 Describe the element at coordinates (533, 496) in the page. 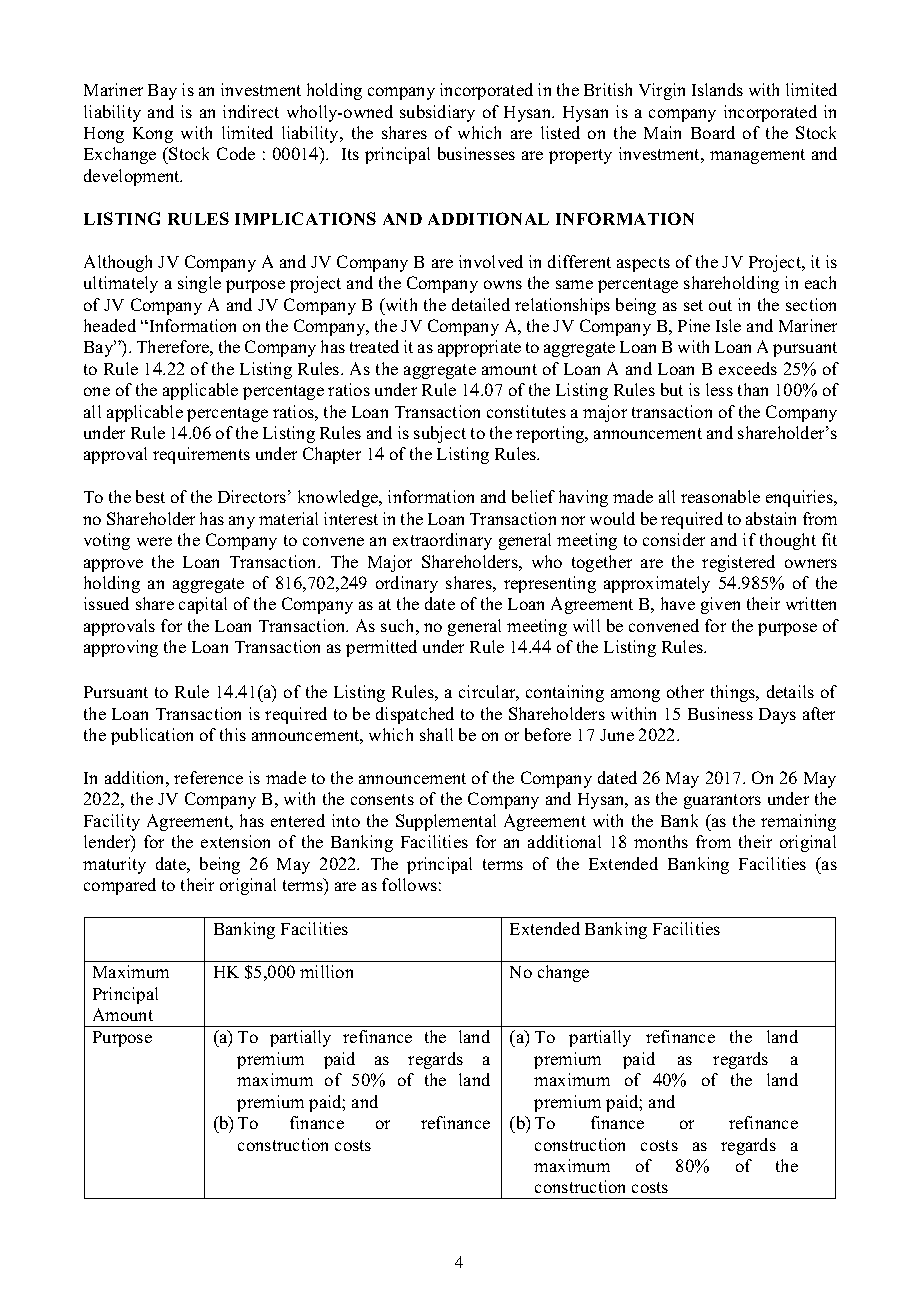

I see `belief` at that location.
